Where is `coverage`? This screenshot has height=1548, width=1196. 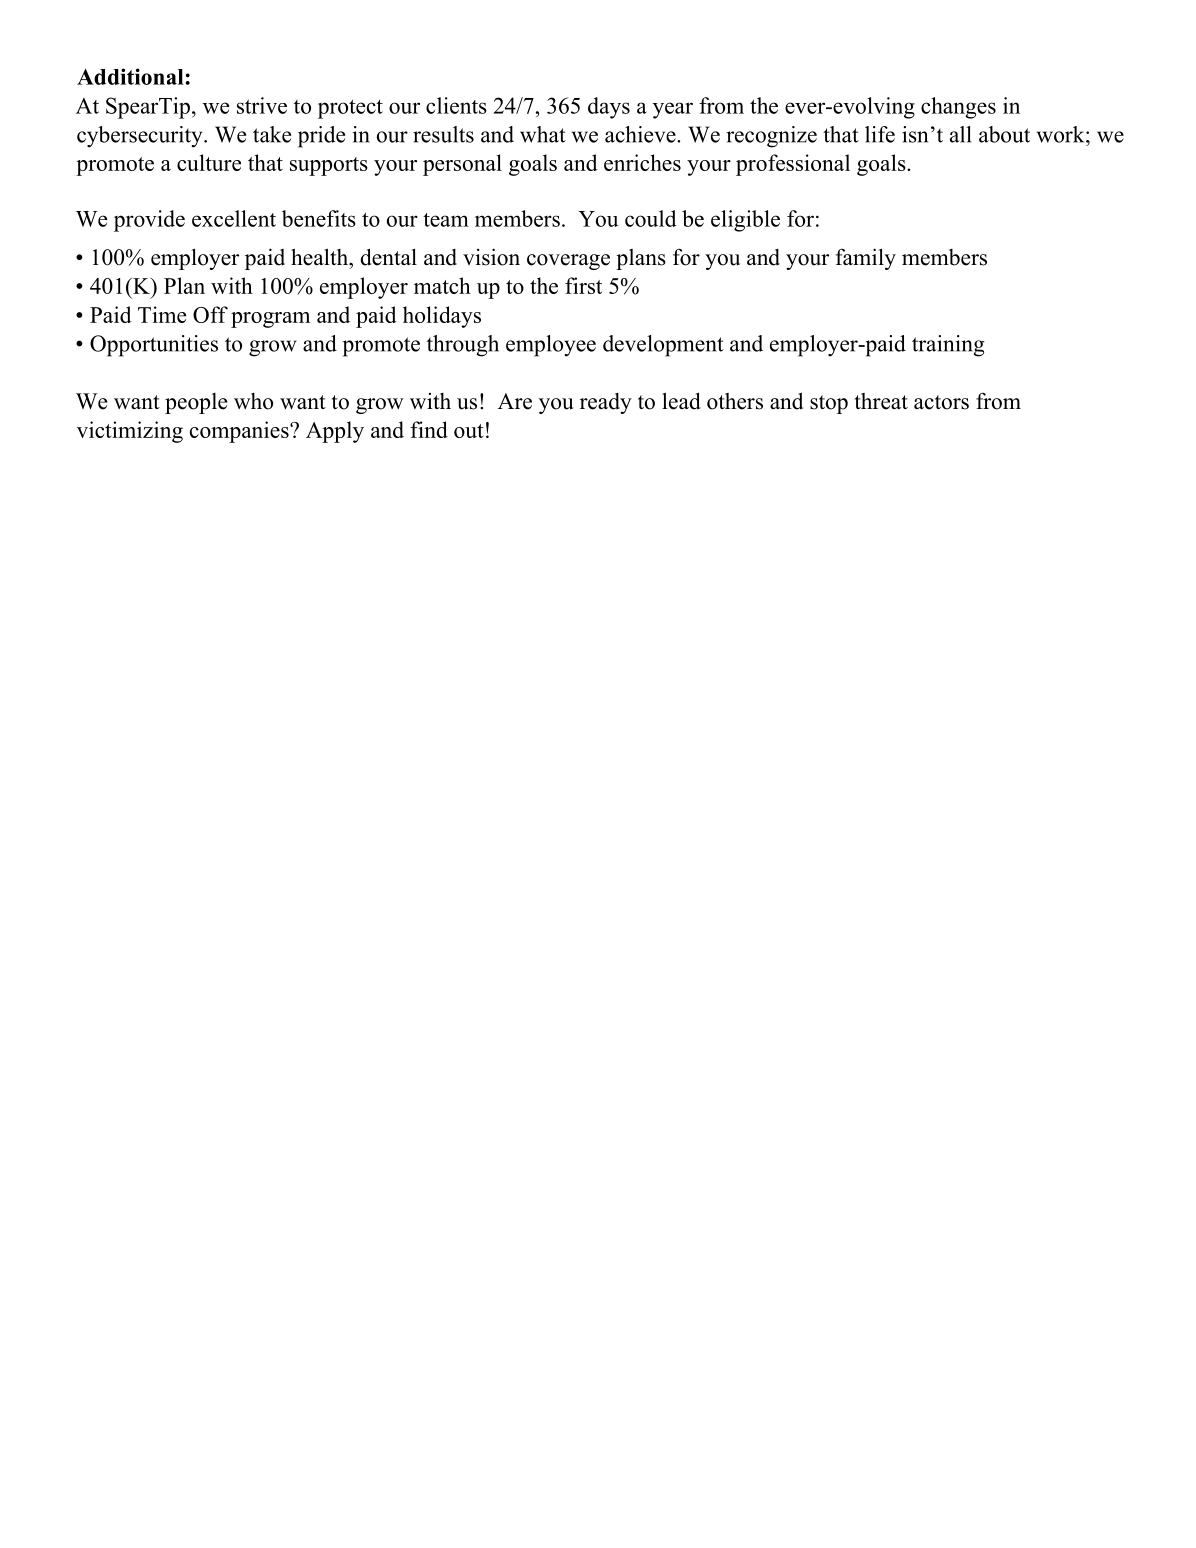
coverage is located at coordinates (568, 262).
